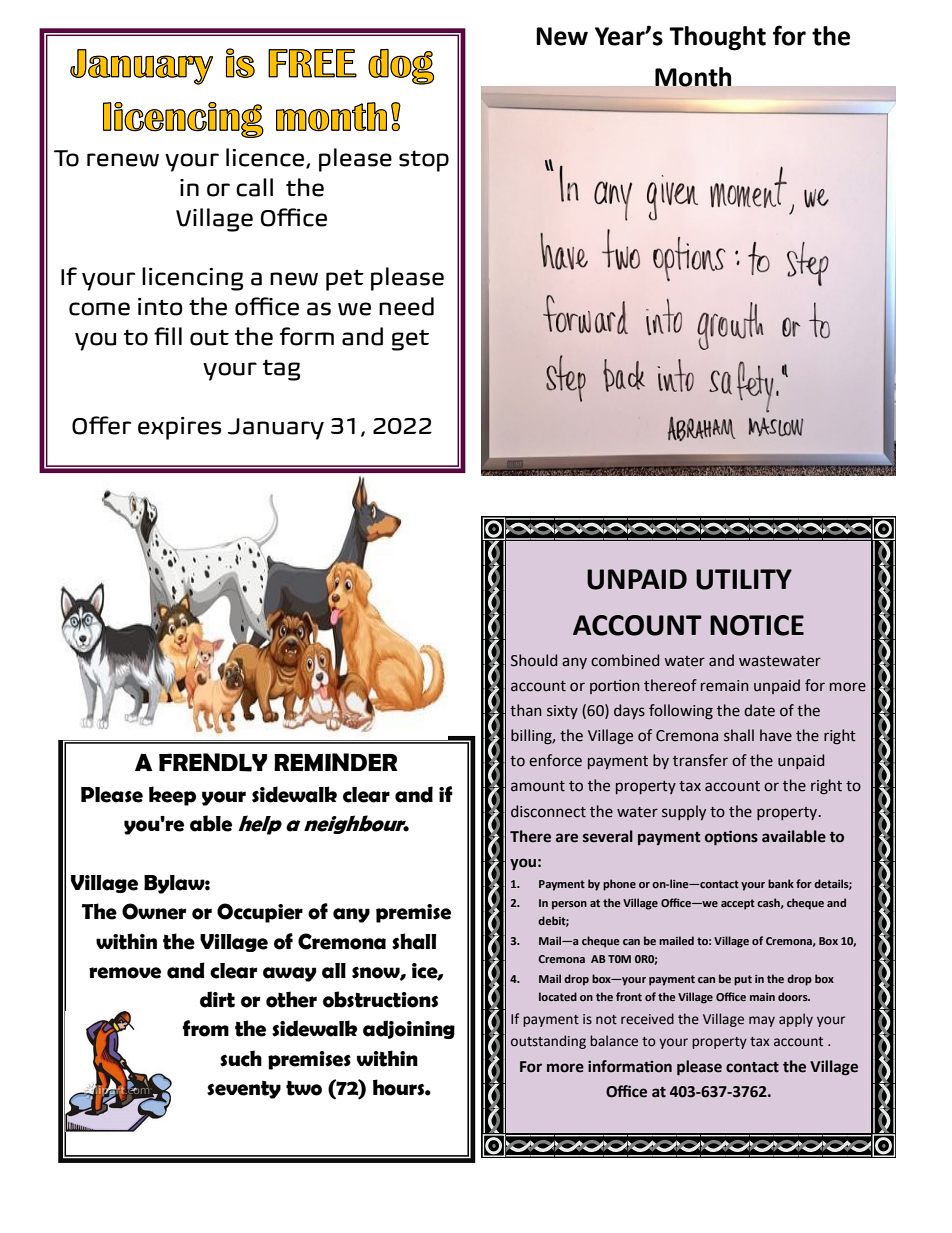 The image size is (952, 1233). What do you see at coordinates (424, 161) in the screenshot?
I see `stop` at bounding box center [424, 161].
